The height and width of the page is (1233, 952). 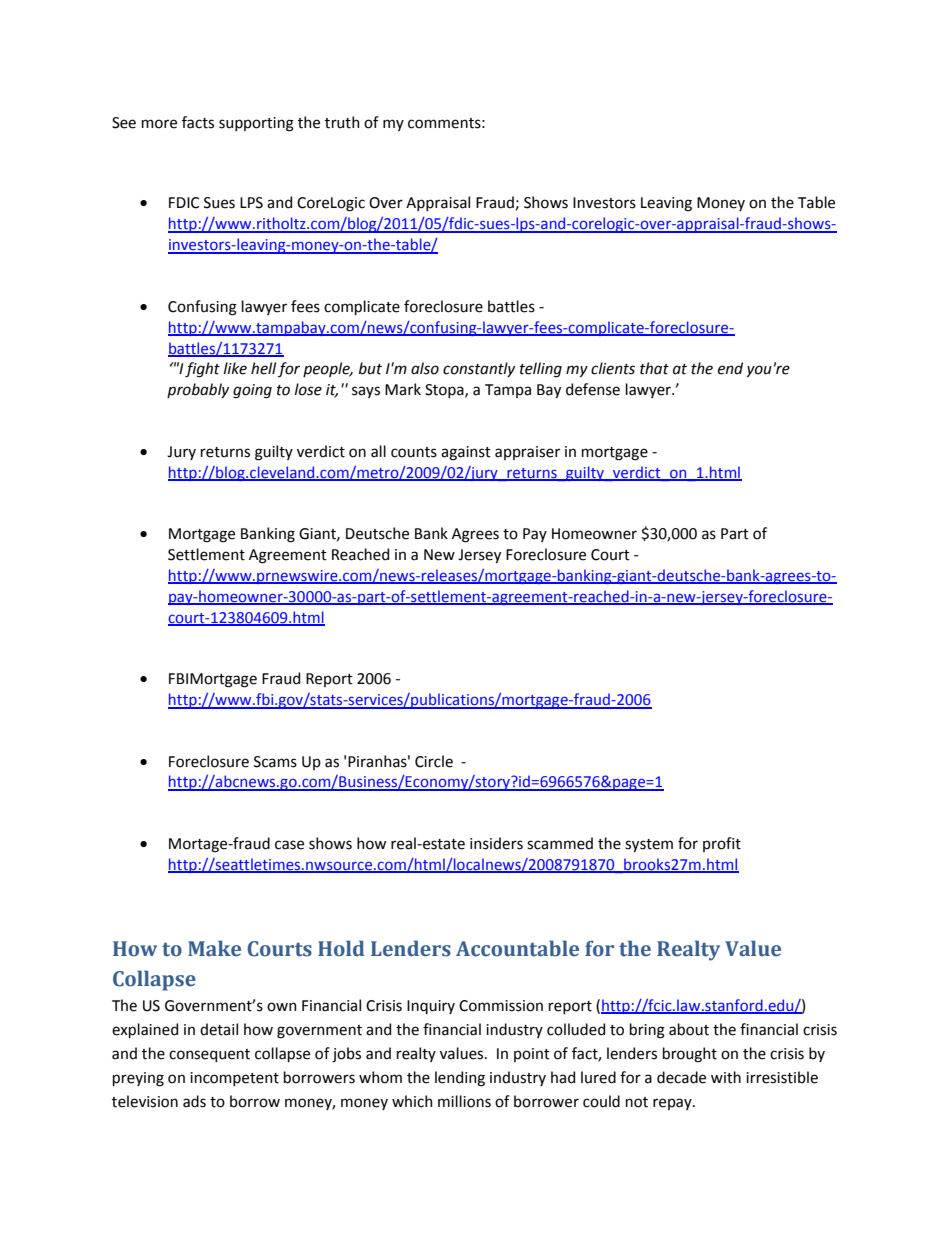 What do you see at coordinates (593, 389) in the page?
I see `defense` at bounding box center [593, 389].
